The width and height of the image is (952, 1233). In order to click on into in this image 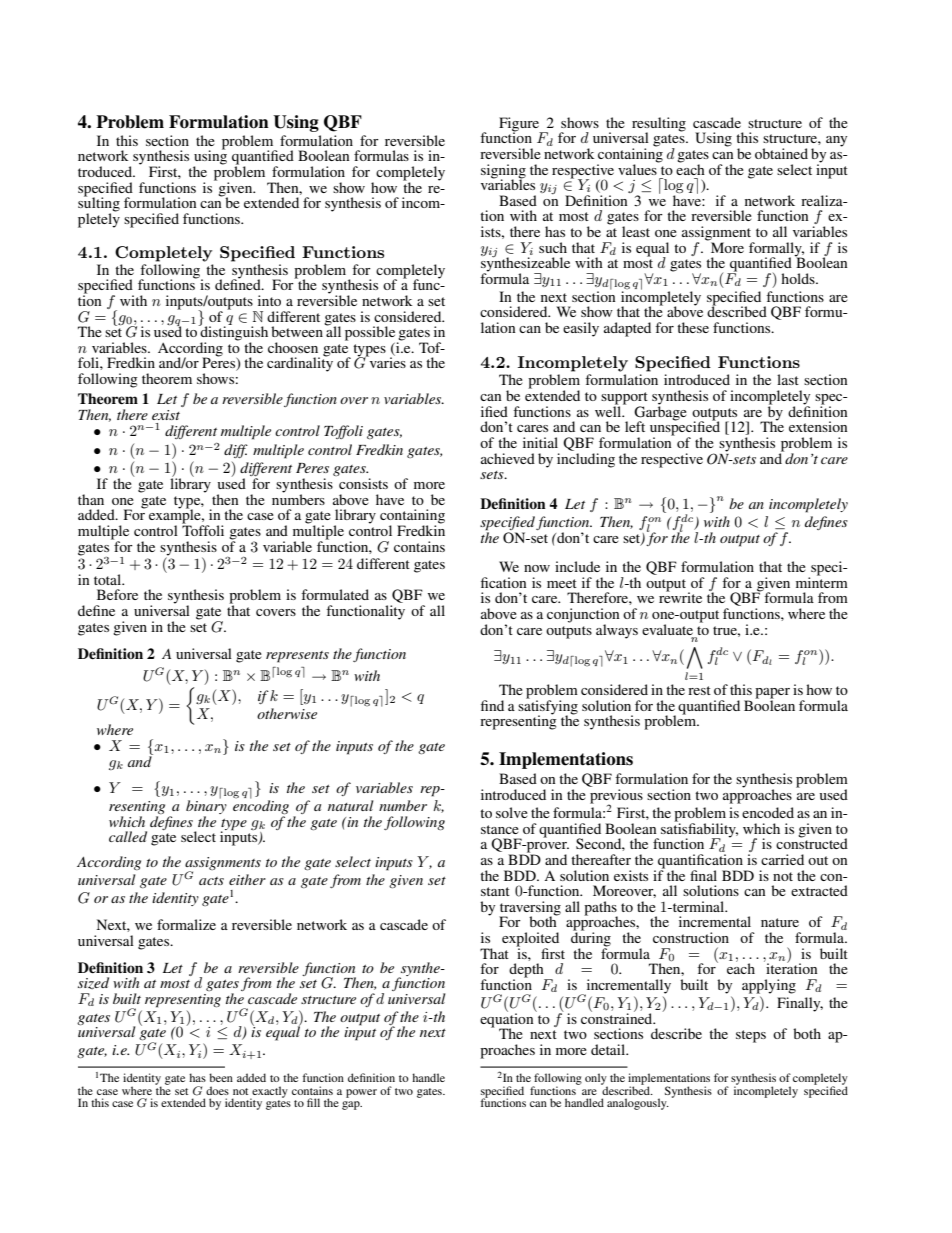, I will do `click(269, 300)`.
